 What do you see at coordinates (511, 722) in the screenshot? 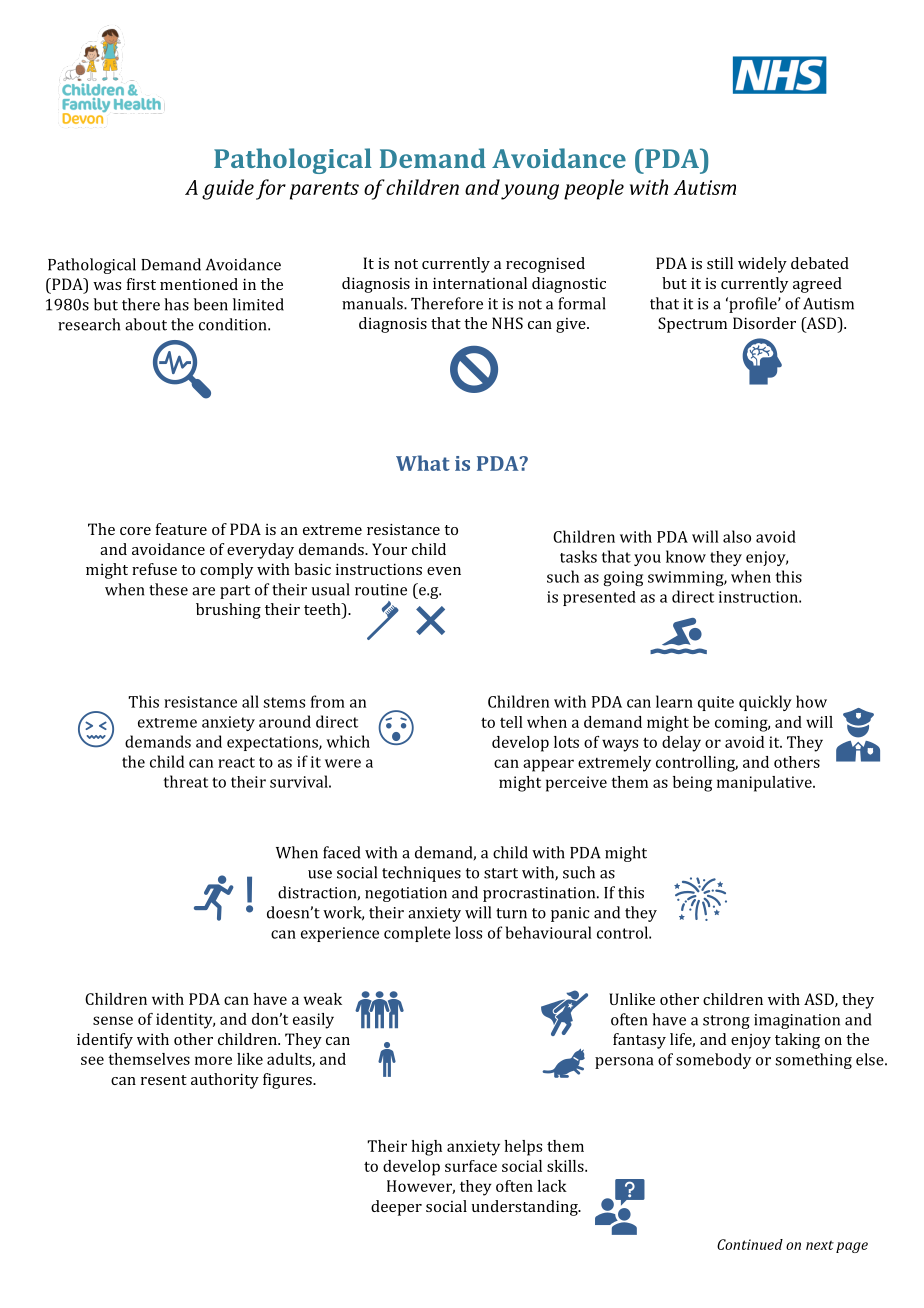
I see `tell` at bounding box center [511, 722].
